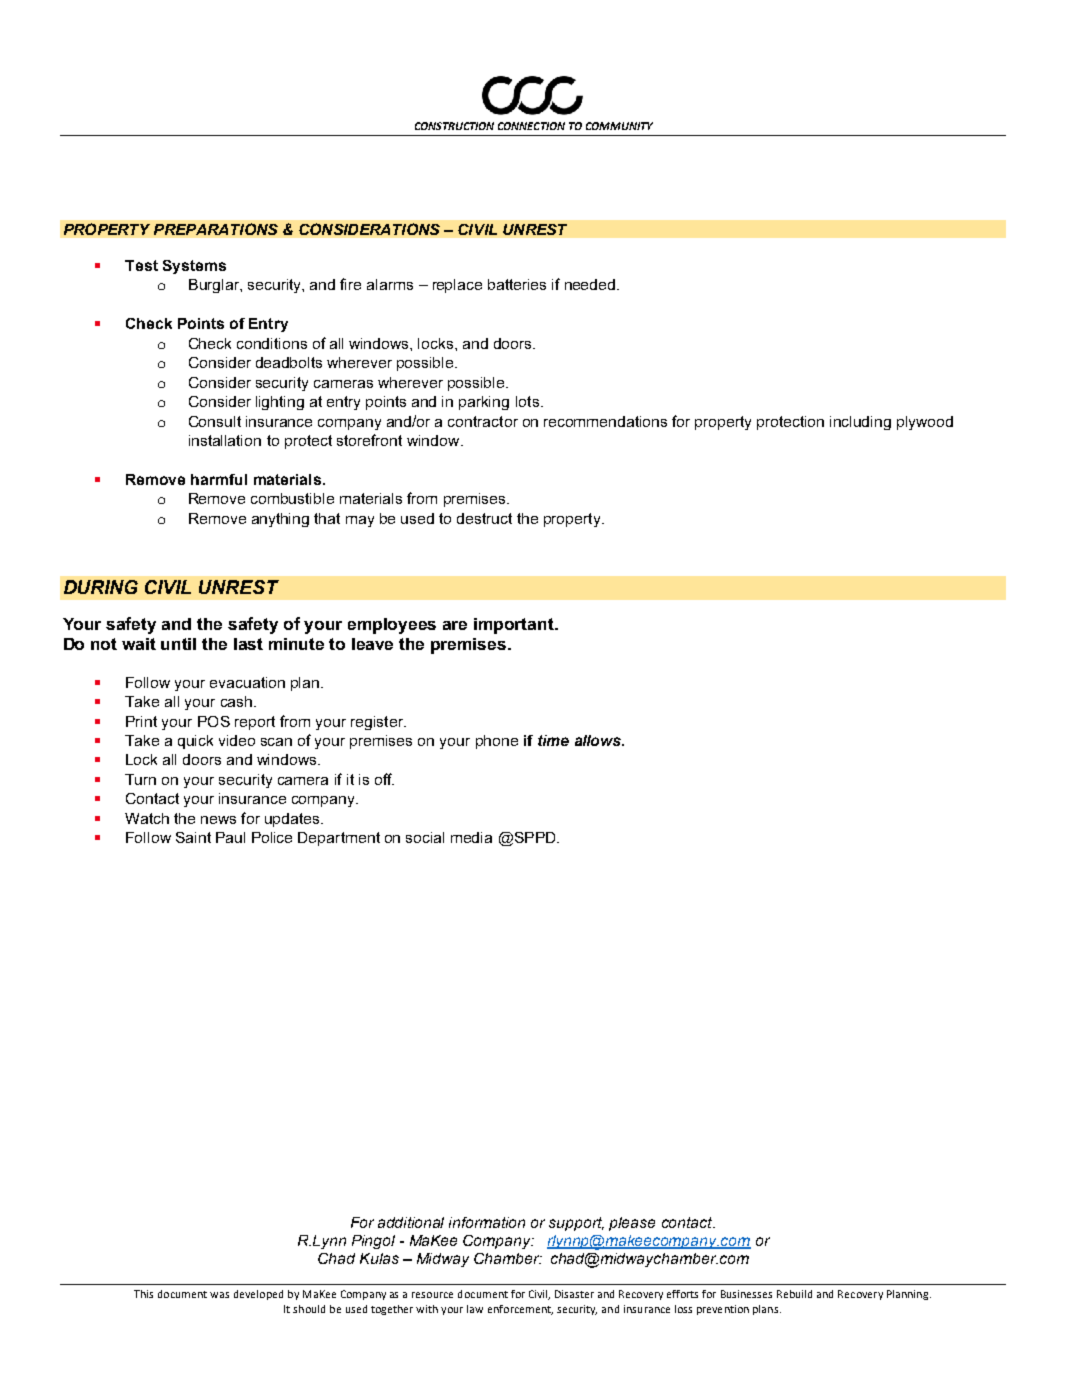  What do you see at coordinates (454, 126) in the page?
I see `CONSTRUCTION` at bounding box center [454, 126].
